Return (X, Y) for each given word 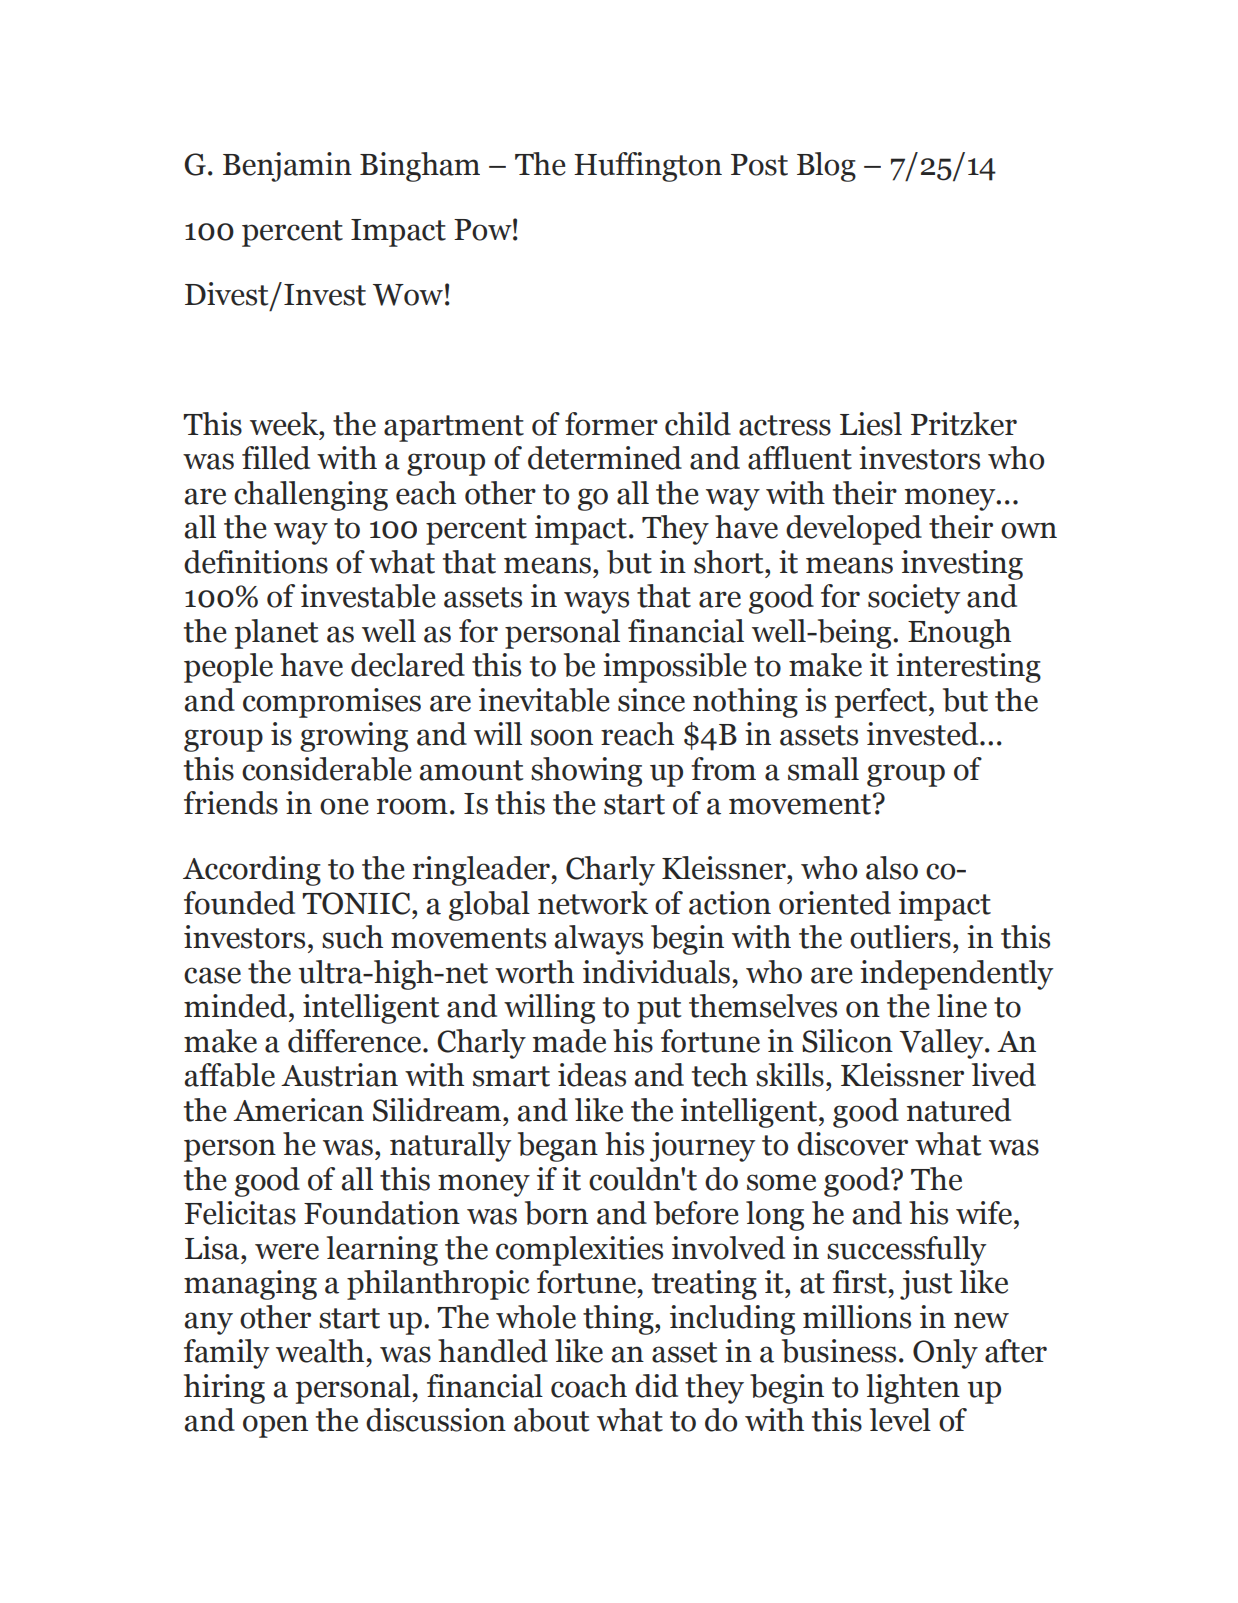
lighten (913, 1389)
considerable (326, 769)
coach (589, 1386)
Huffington (648, 167)
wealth (320, 1351)
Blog (826, 167)
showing (586, 772)
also (892, 868)
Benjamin (287, 167)
